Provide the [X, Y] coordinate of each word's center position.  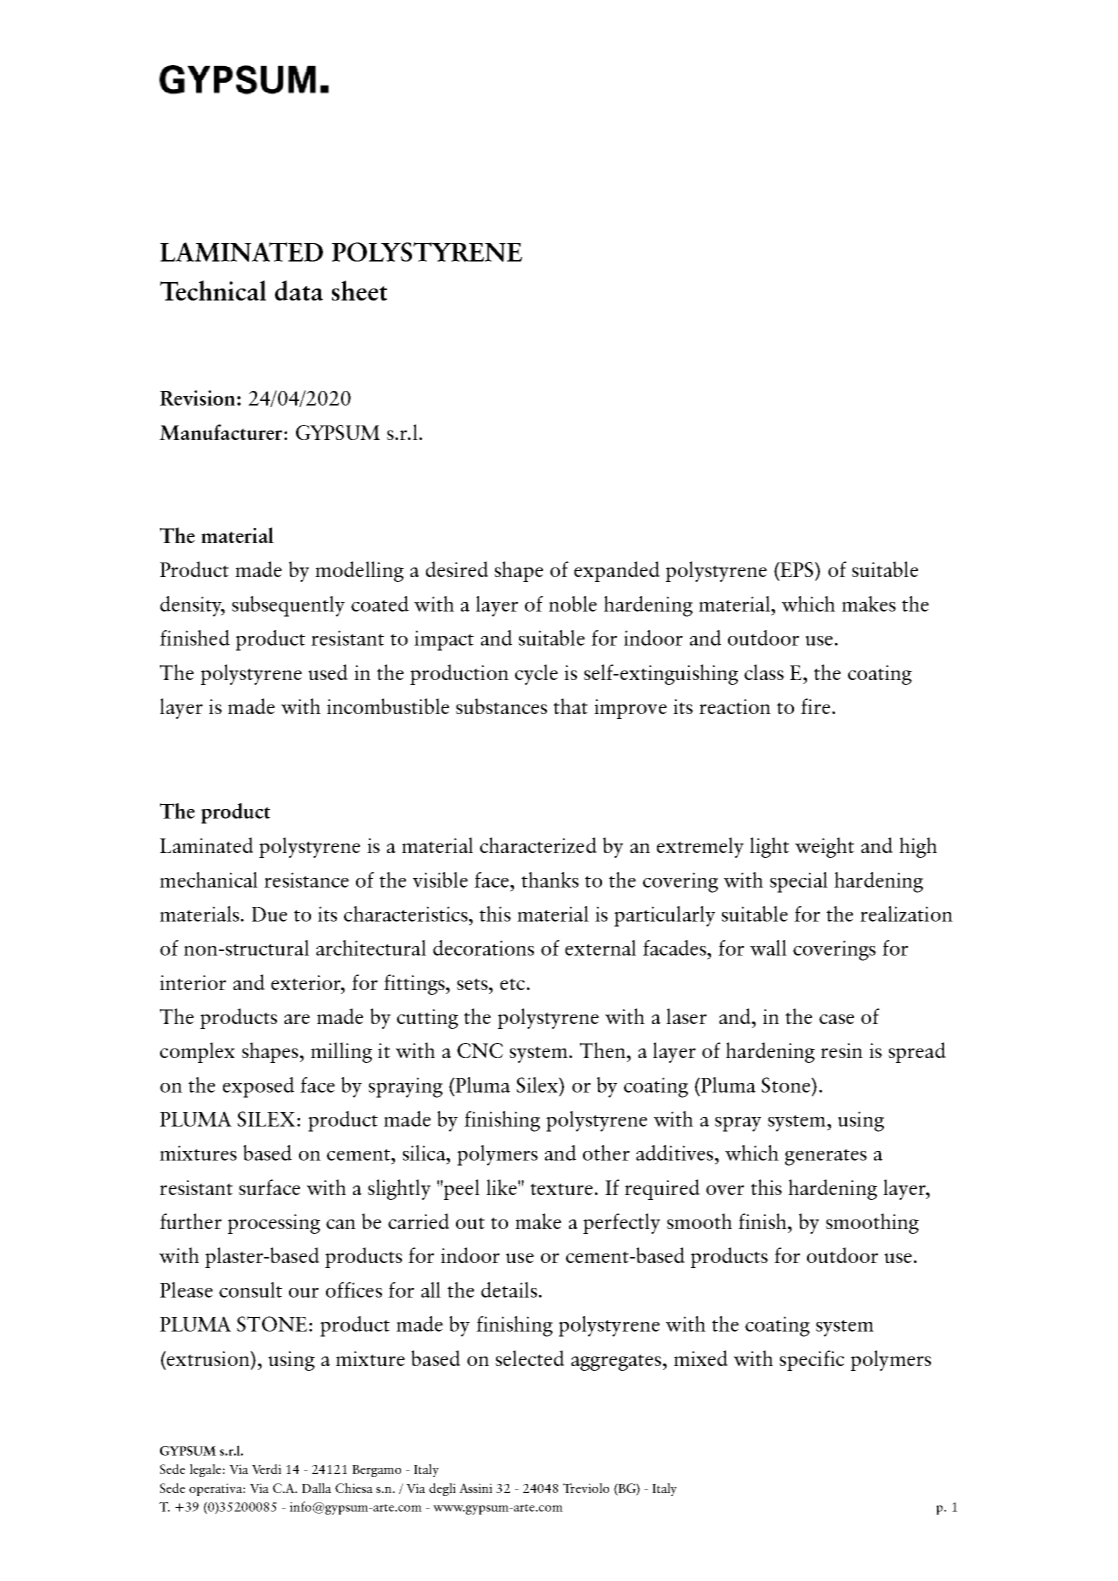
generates [826, 1157]
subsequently [288, 606]
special [799, 882]
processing [274, 1224]
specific [811, 1360]
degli [442, 1489]
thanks [550, 880]
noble [573, 604]
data [299, 290]
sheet [359, 290]
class [764, 672]
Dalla [316, 1488]
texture [561, 1189]
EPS [797, 571]
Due [269, 914]
